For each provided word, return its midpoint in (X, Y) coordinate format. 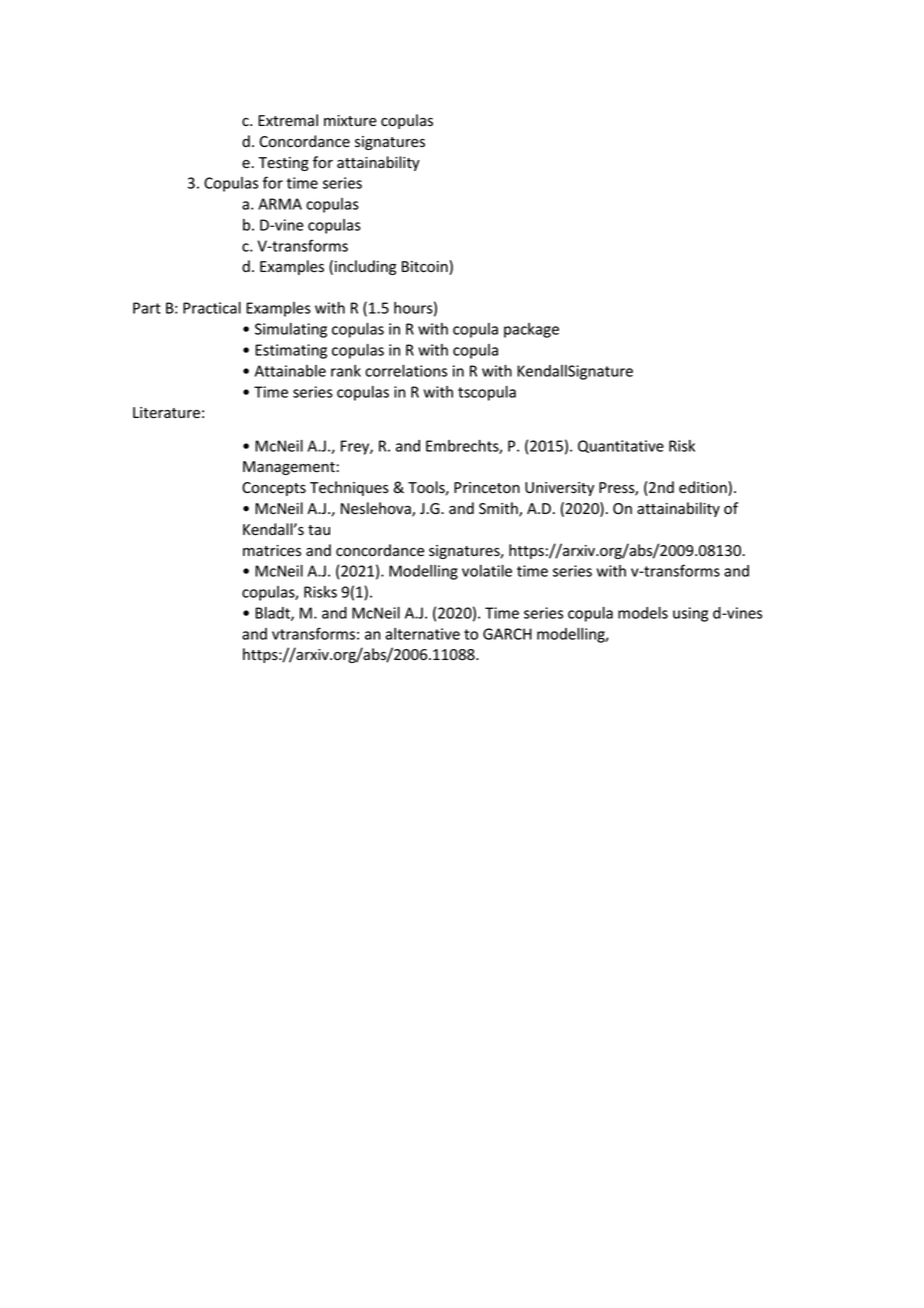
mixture (350, 120)
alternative (422, 634)
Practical (212, 308)
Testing (283, 164)
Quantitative (621, 446)
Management (289, 468)
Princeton (487, 488)
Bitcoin (426, 267)
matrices (272, 551)
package (531, 330)
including (365, 267)
